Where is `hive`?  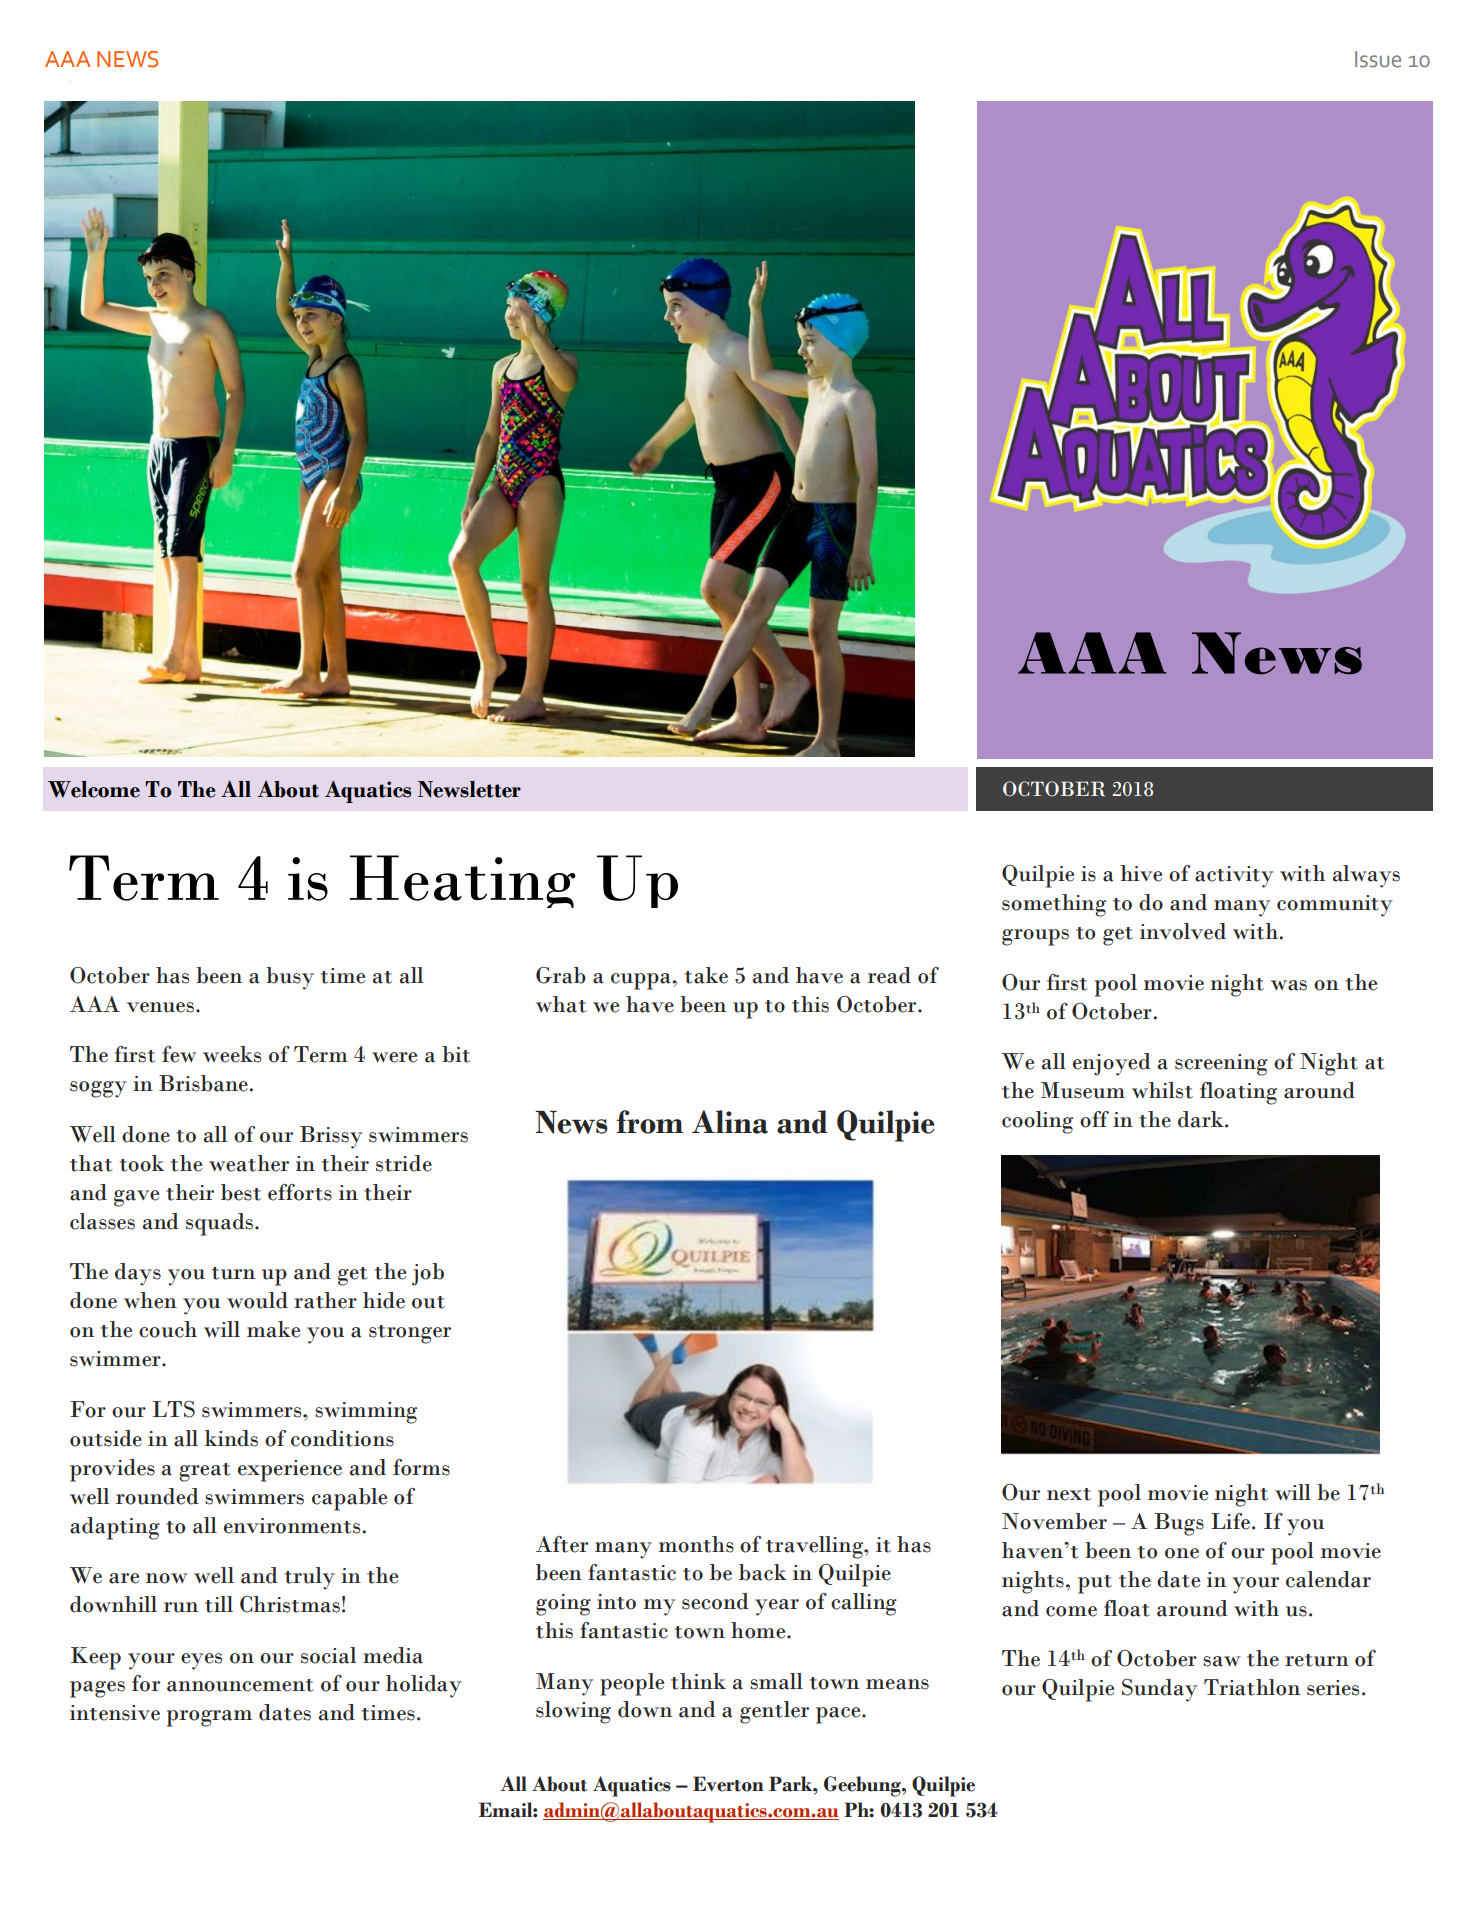
hive is located at coordinates (1141, 873).
